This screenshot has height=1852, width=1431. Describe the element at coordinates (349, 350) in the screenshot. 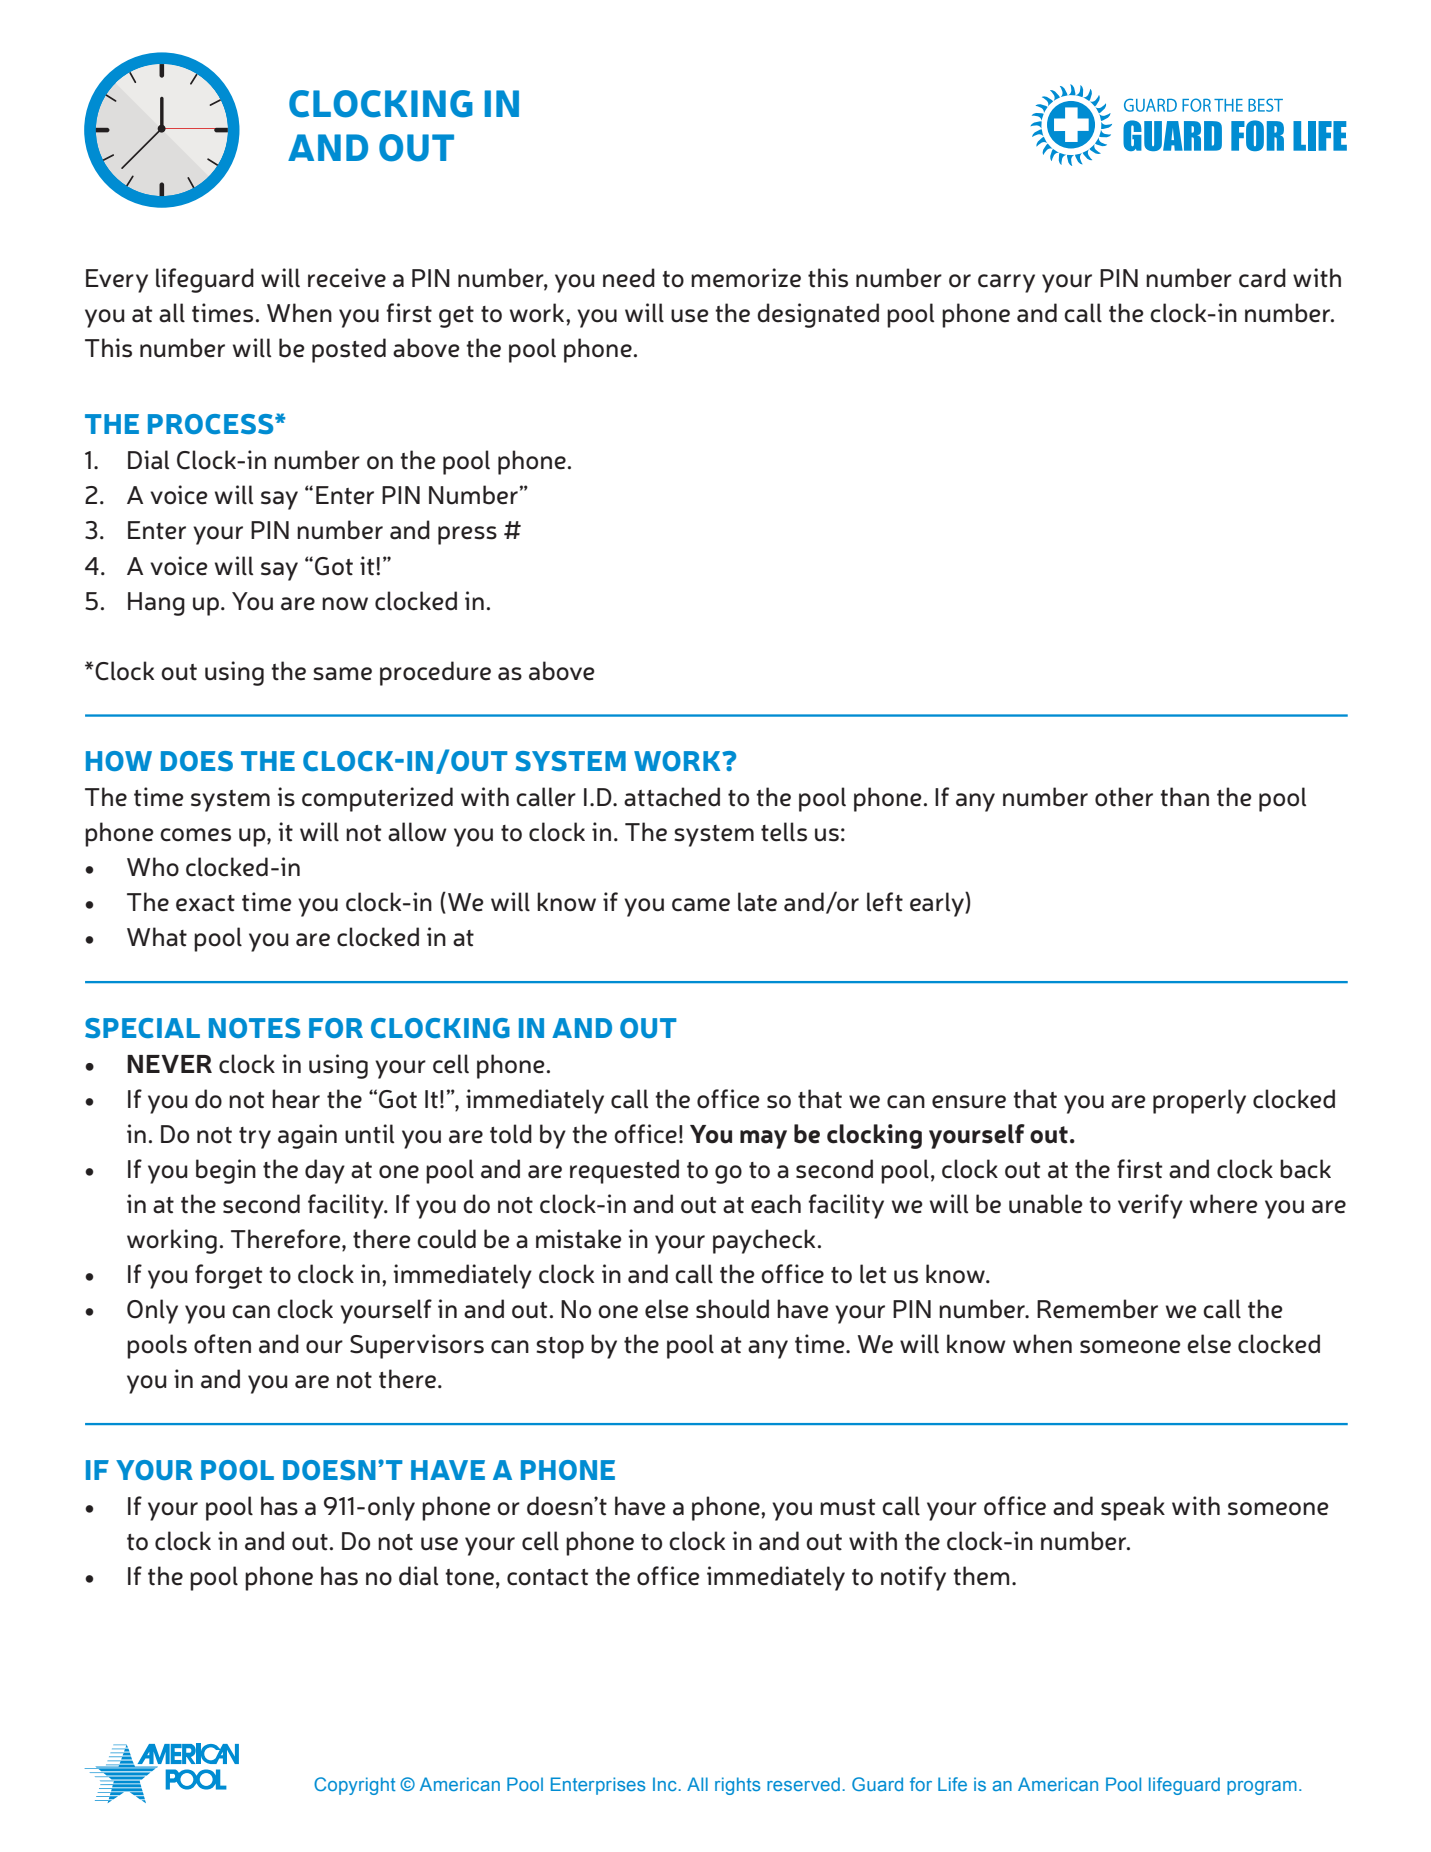

I see `posted` at that location.
